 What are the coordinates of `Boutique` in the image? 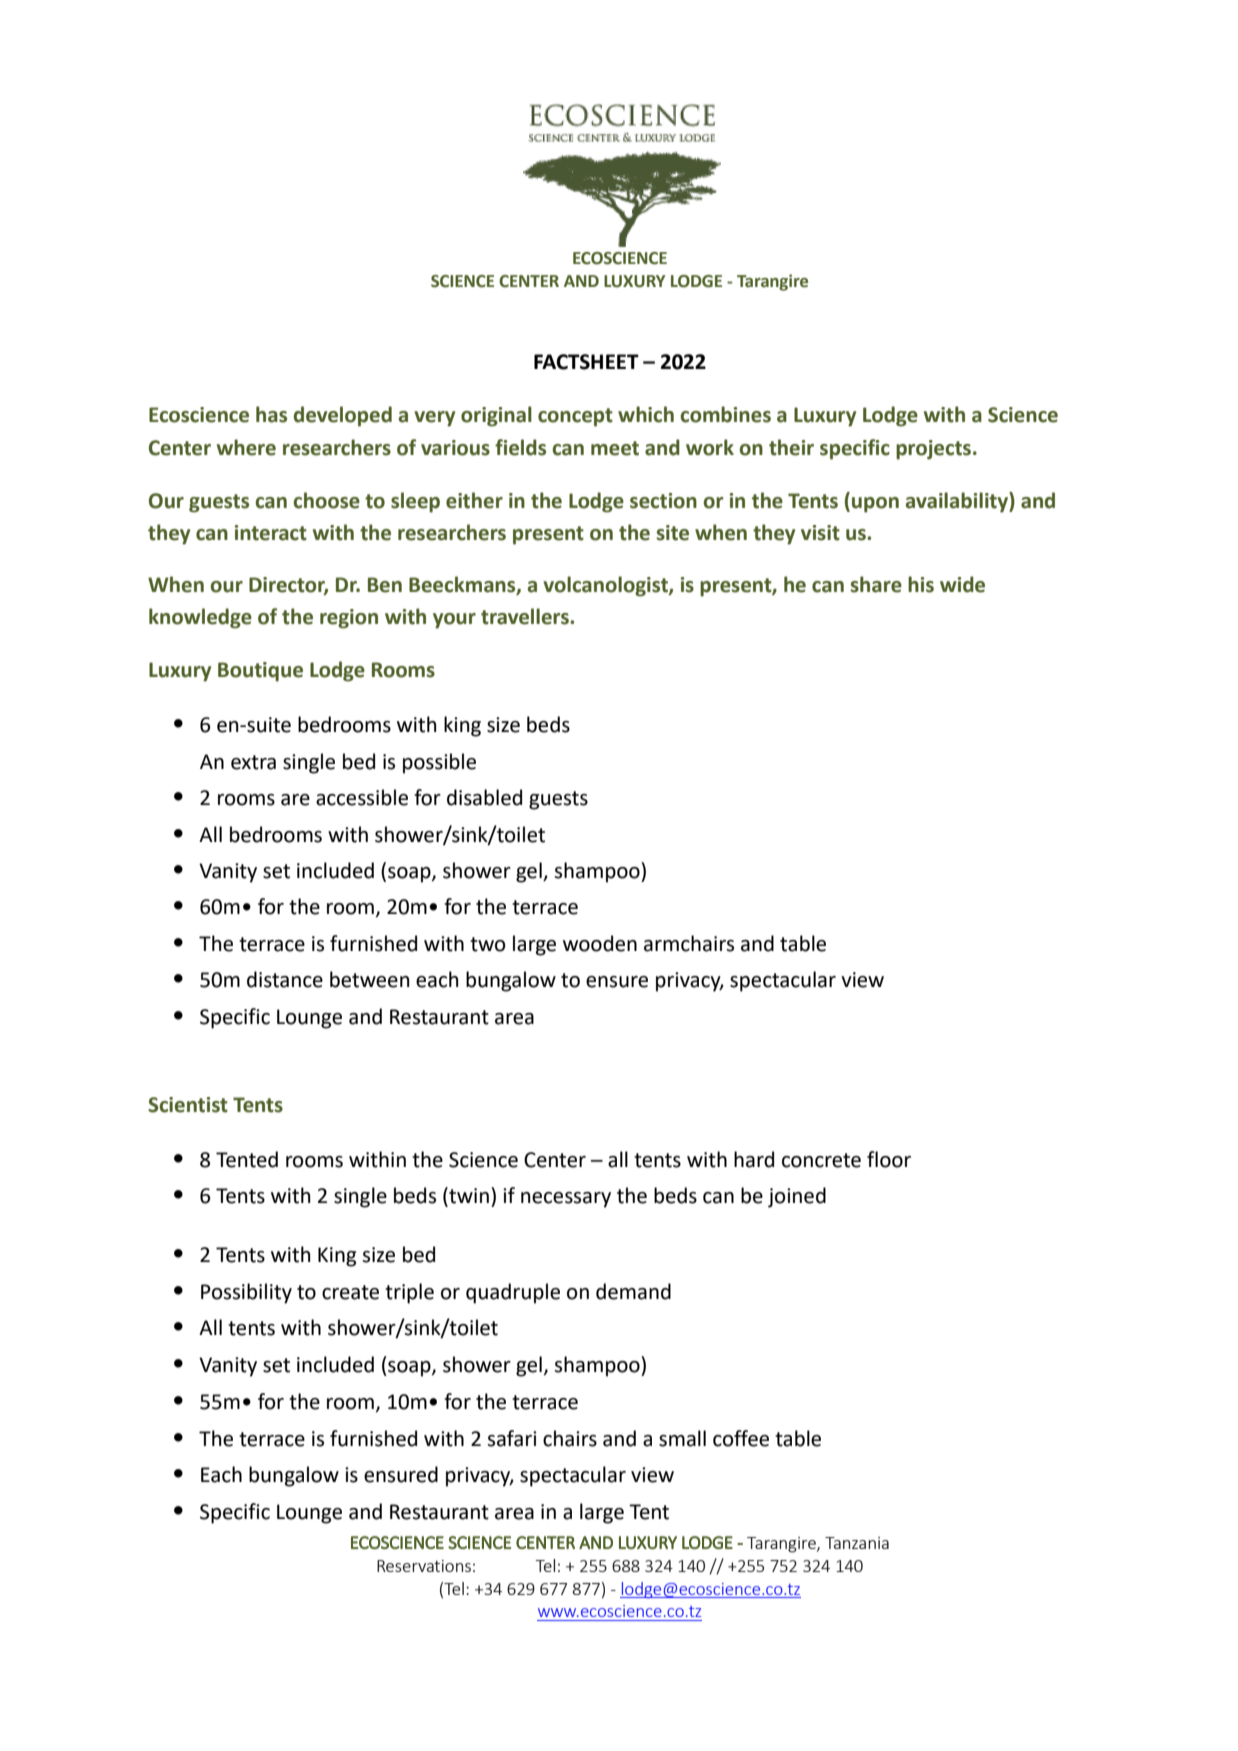 It's located at (260, 672).
